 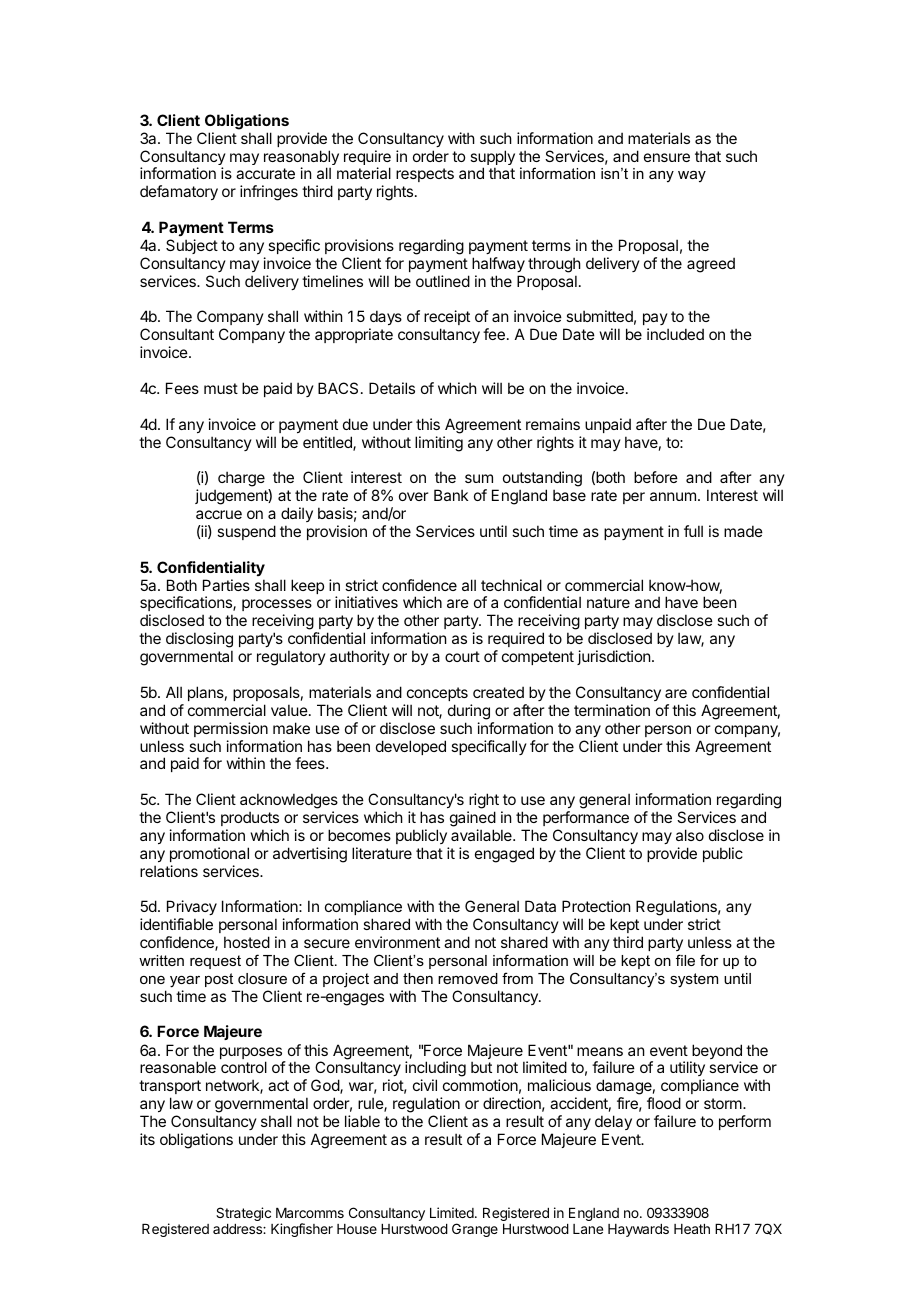 I want to click on respects, so click(x=424, y=177).
